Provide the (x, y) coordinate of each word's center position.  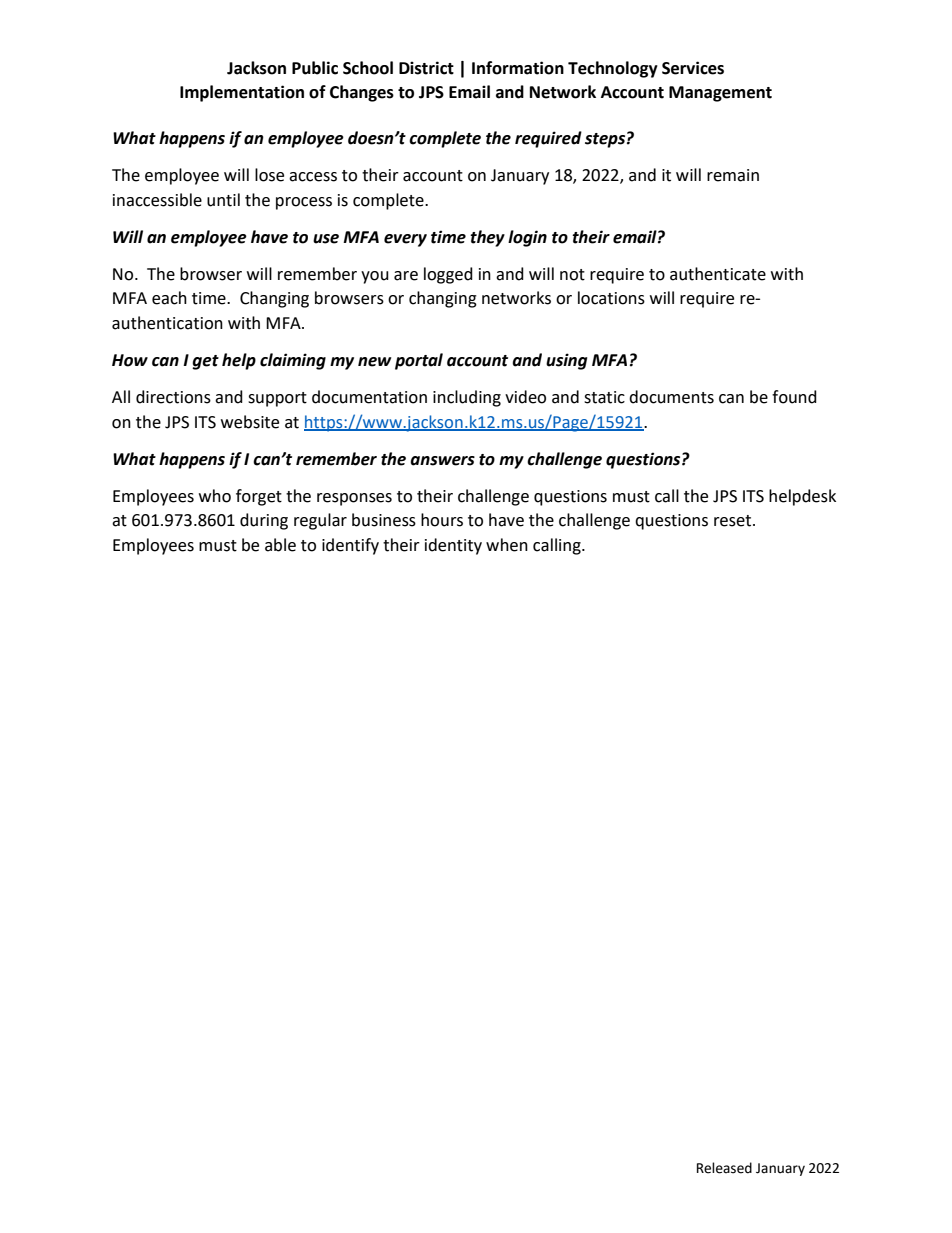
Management (720, 94)
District (426, 68)
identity (453, 546)
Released (724, 1168)
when (507, 545)
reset (732, 521)
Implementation (242, 93)
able (280, 545)
